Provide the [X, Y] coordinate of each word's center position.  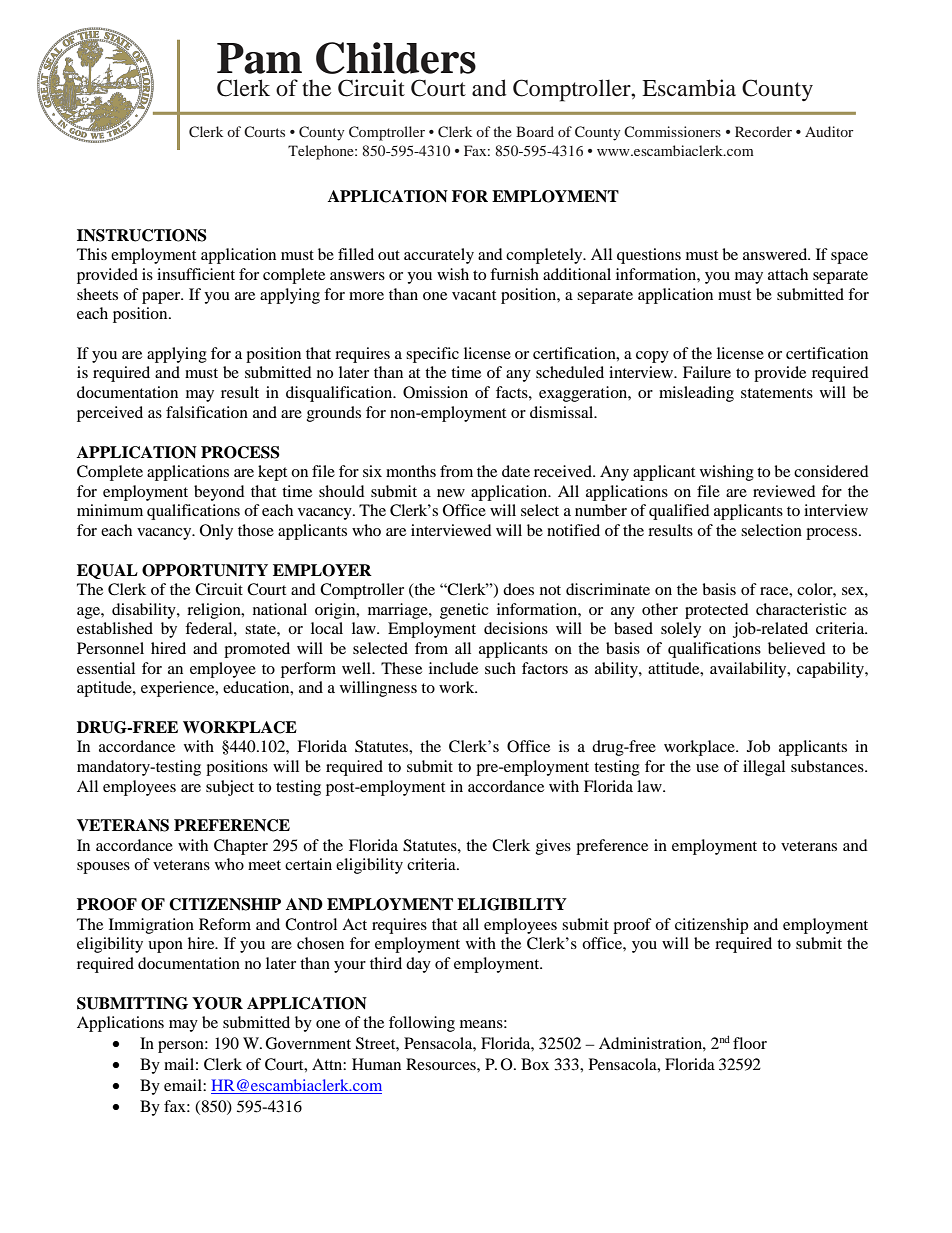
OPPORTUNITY [205, 570]
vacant [474, 295]
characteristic [801, 609]
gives [553, 847]
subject [230, 788]
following [422, 1024]
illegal [764, 768]
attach [788, 274]
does [518, 589]
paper [162, 298]
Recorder [763, 131]
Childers [396, 58]
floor [750, 1043]
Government [308, 1043]
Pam [259, 58]
